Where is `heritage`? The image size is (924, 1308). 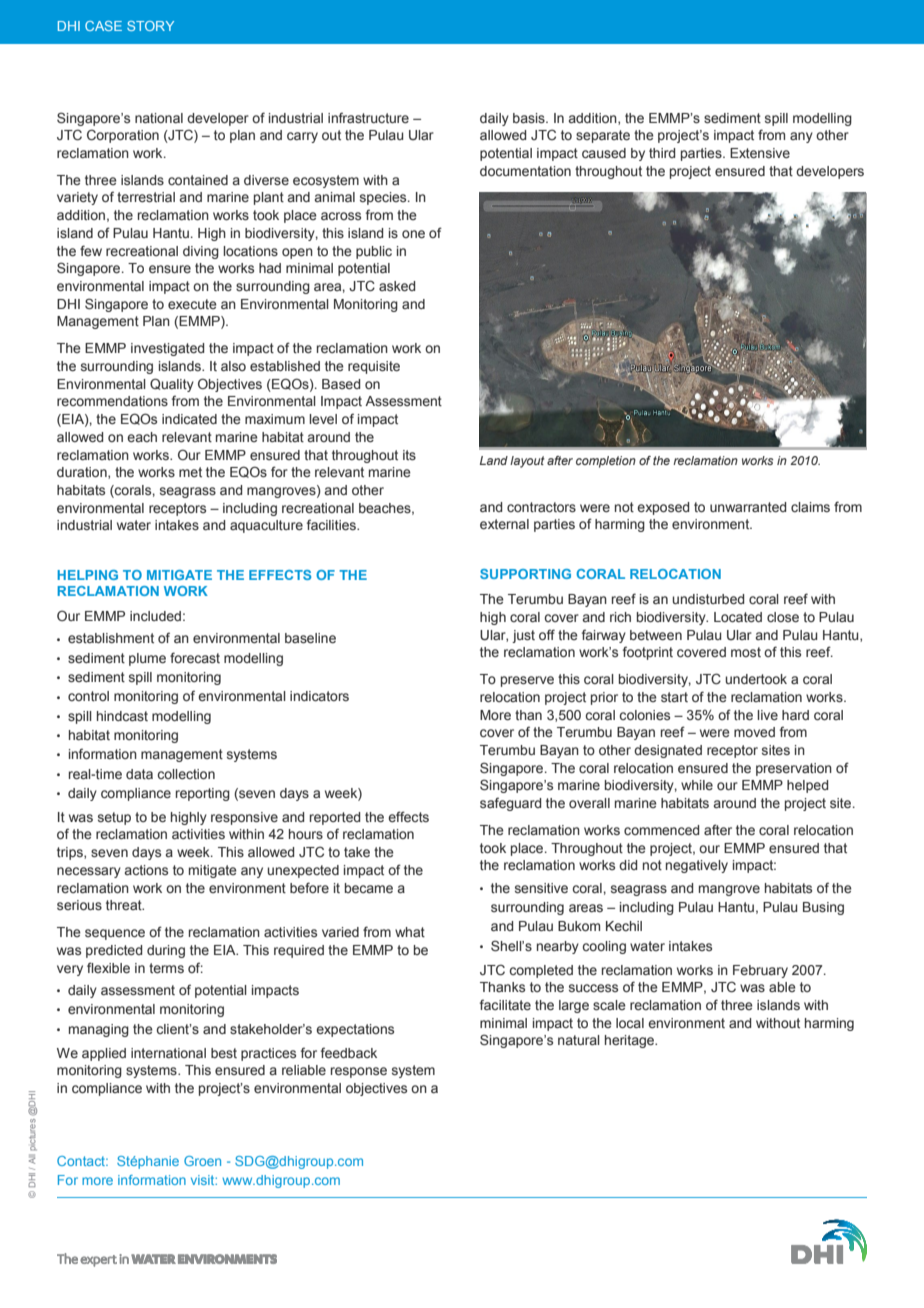 heritage is located at coordinates (630, 1041).
